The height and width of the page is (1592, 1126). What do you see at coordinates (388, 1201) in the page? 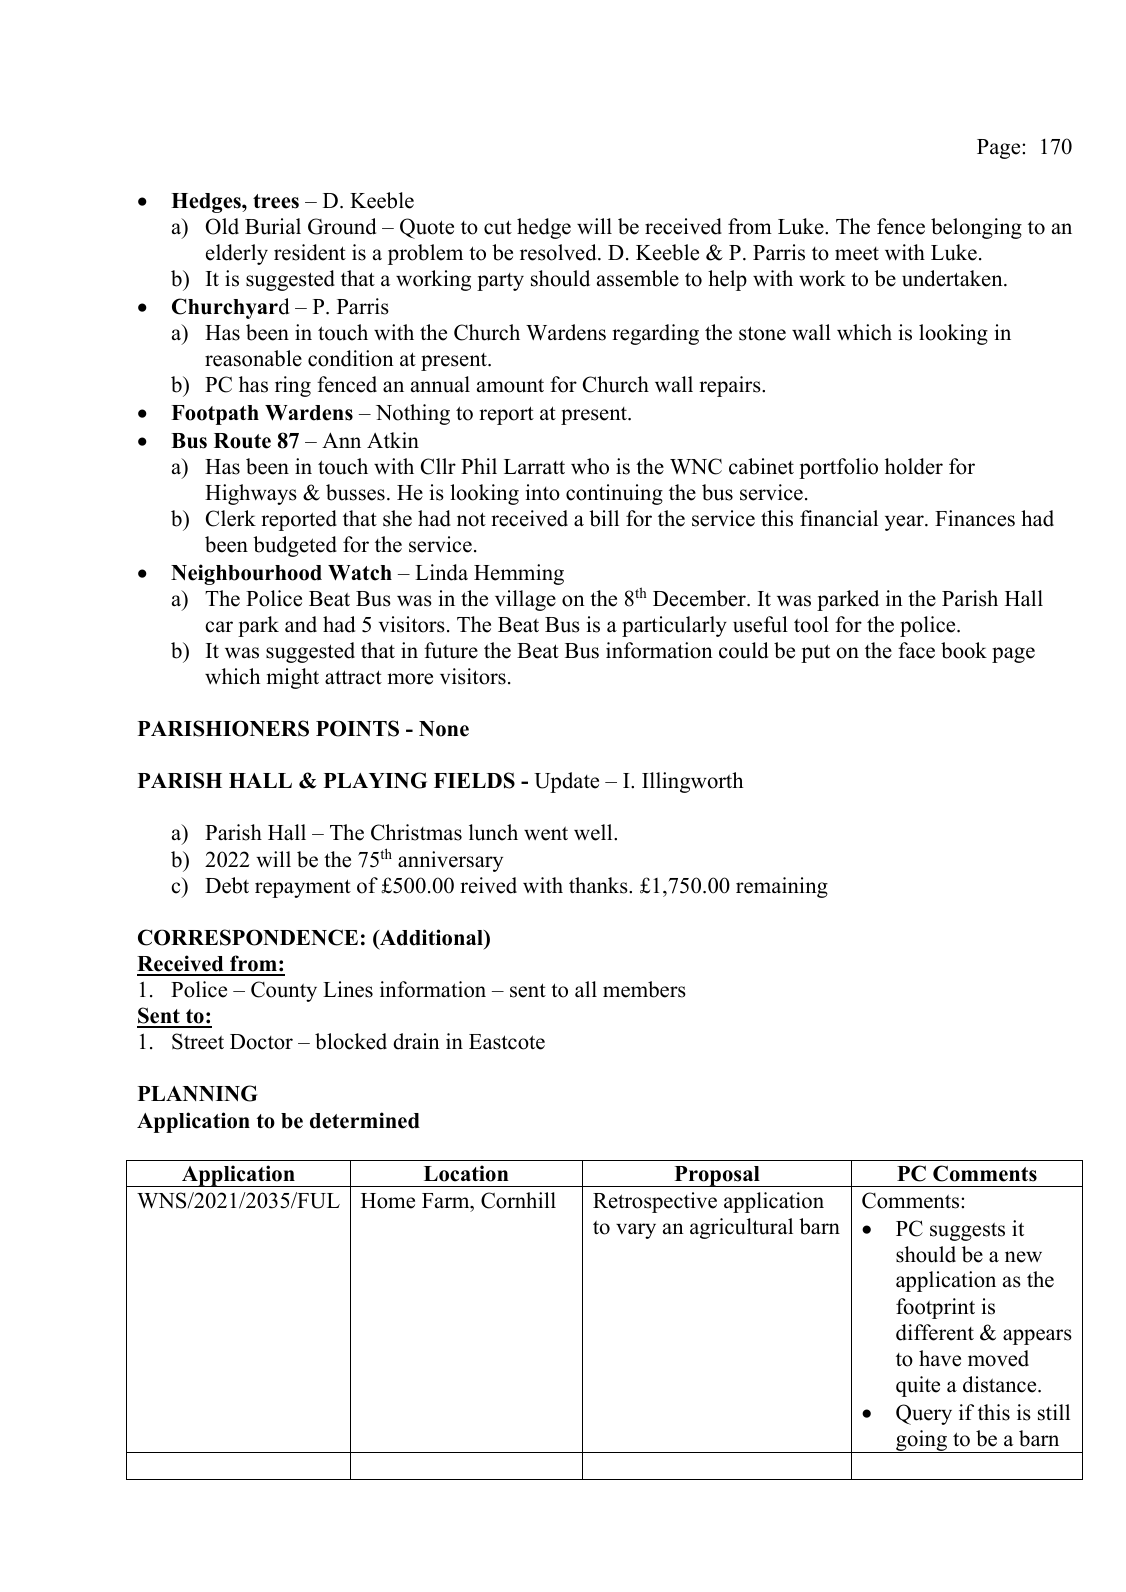
I see `Home` at bounding box center [388, 1201].
